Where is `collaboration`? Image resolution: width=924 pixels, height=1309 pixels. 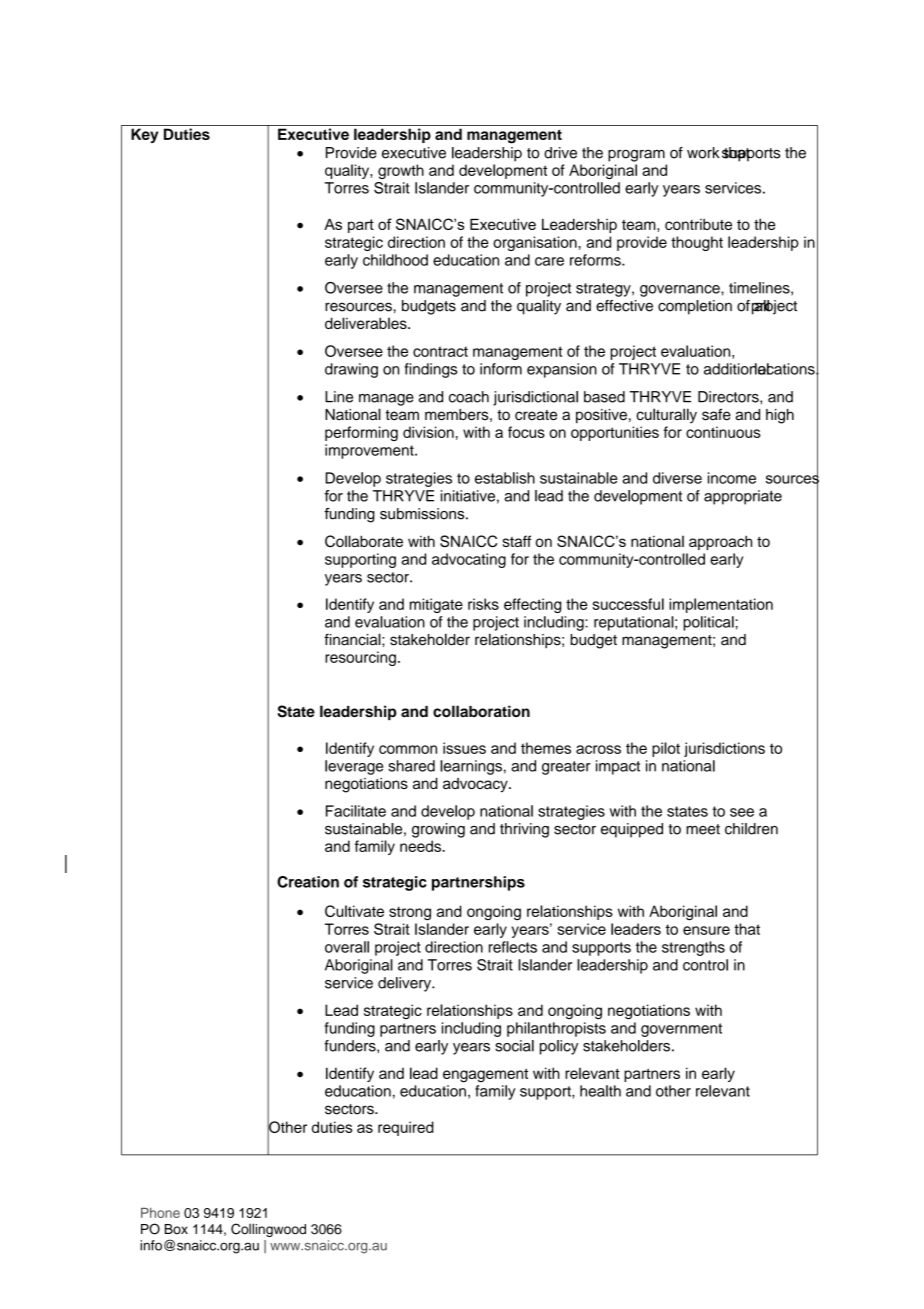 collaboration is located at coordinates (481, 711).
